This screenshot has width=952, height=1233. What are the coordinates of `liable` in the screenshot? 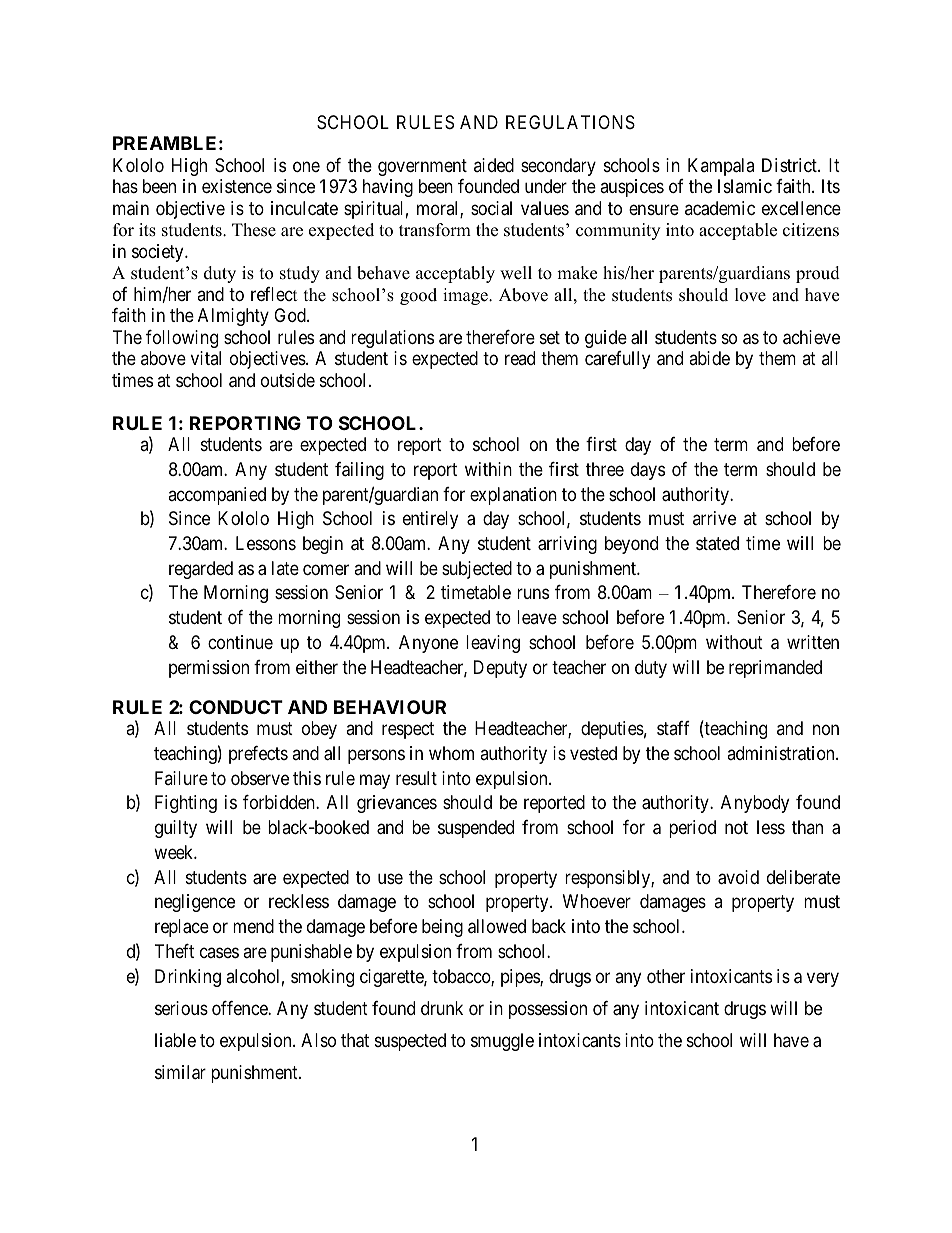 It's located at (175, 1040).
